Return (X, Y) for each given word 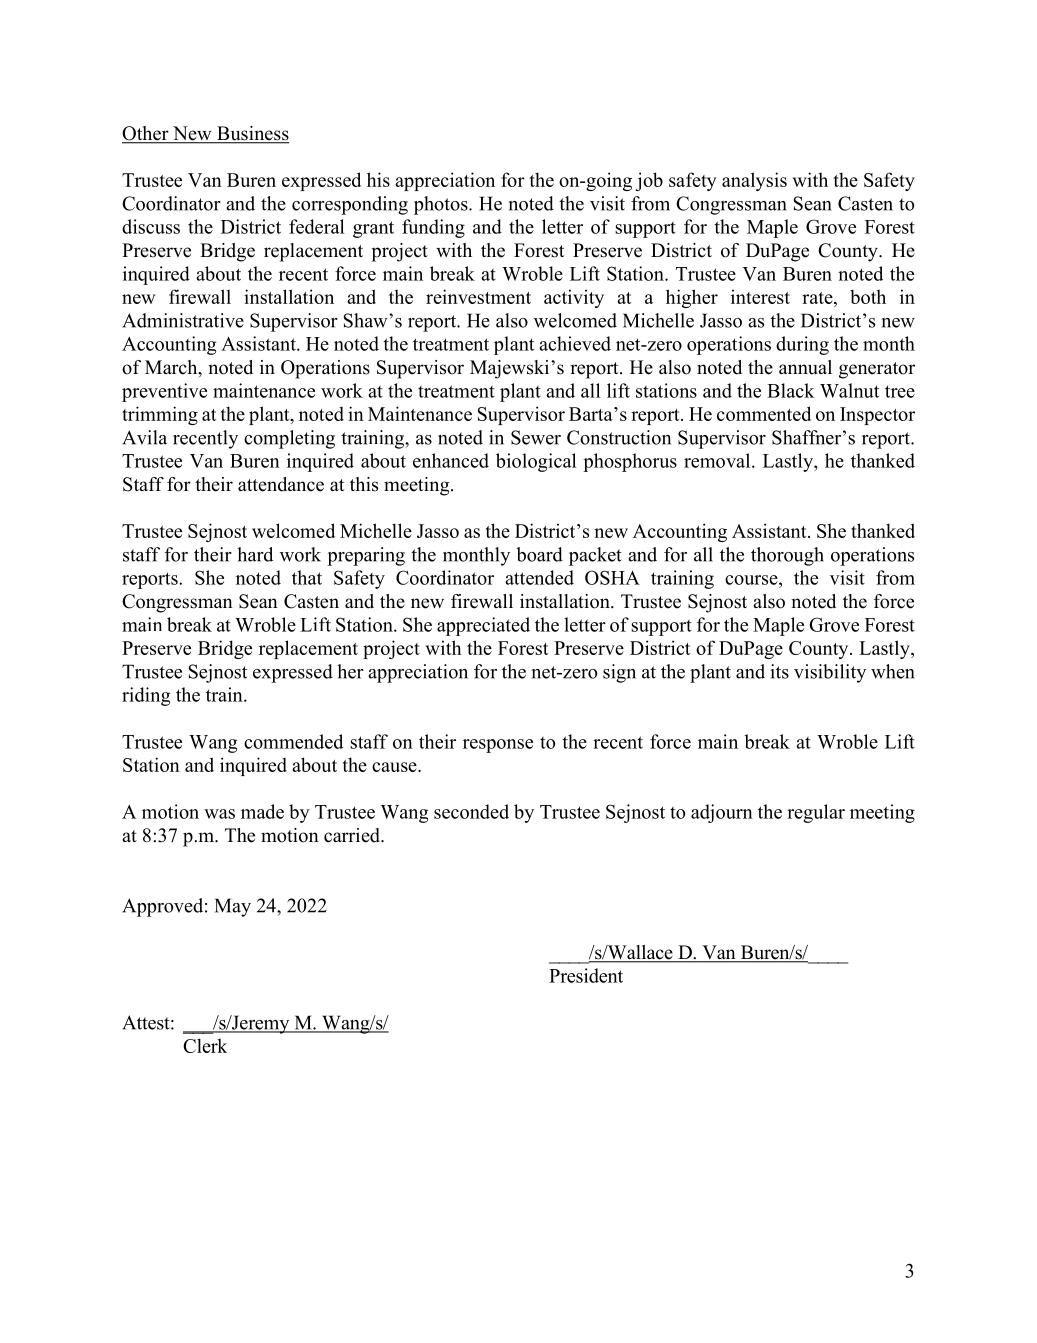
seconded (471, 811)
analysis (754, 181)
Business (252, 134)
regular (816, 813)
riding (146, 696)
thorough (787, 556)
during (802, 345)
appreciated (483, 626)
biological (536, 462)
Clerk (205, 1045)
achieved (575, 343)
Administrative (183, 320)
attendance (281, 484)
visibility (830, 673)
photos (442, 205)
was (219, 814)
